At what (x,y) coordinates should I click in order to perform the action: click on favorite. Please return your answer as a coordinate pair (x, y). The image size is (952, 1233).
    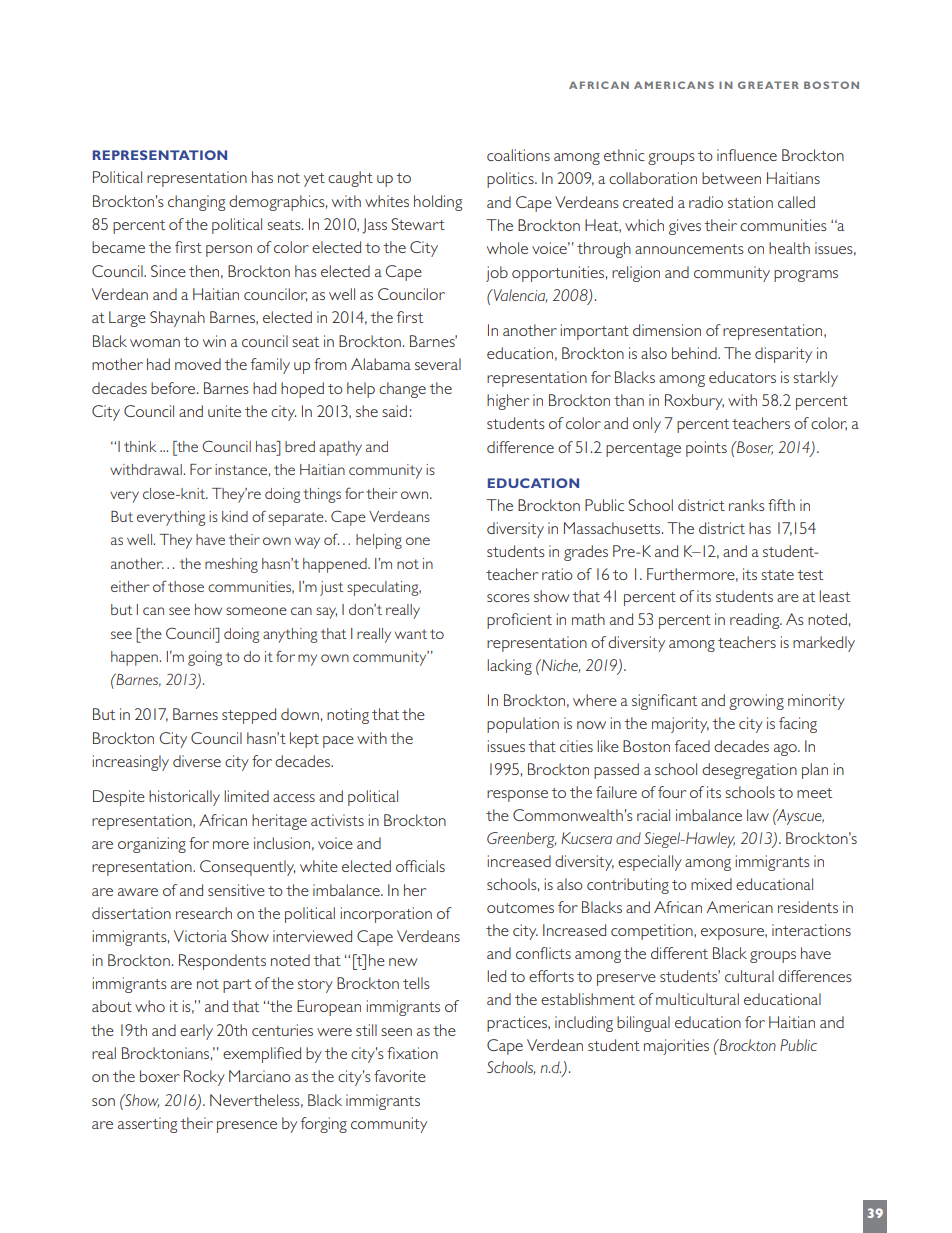
    Looking at the image, I should click on (400, 1076).
